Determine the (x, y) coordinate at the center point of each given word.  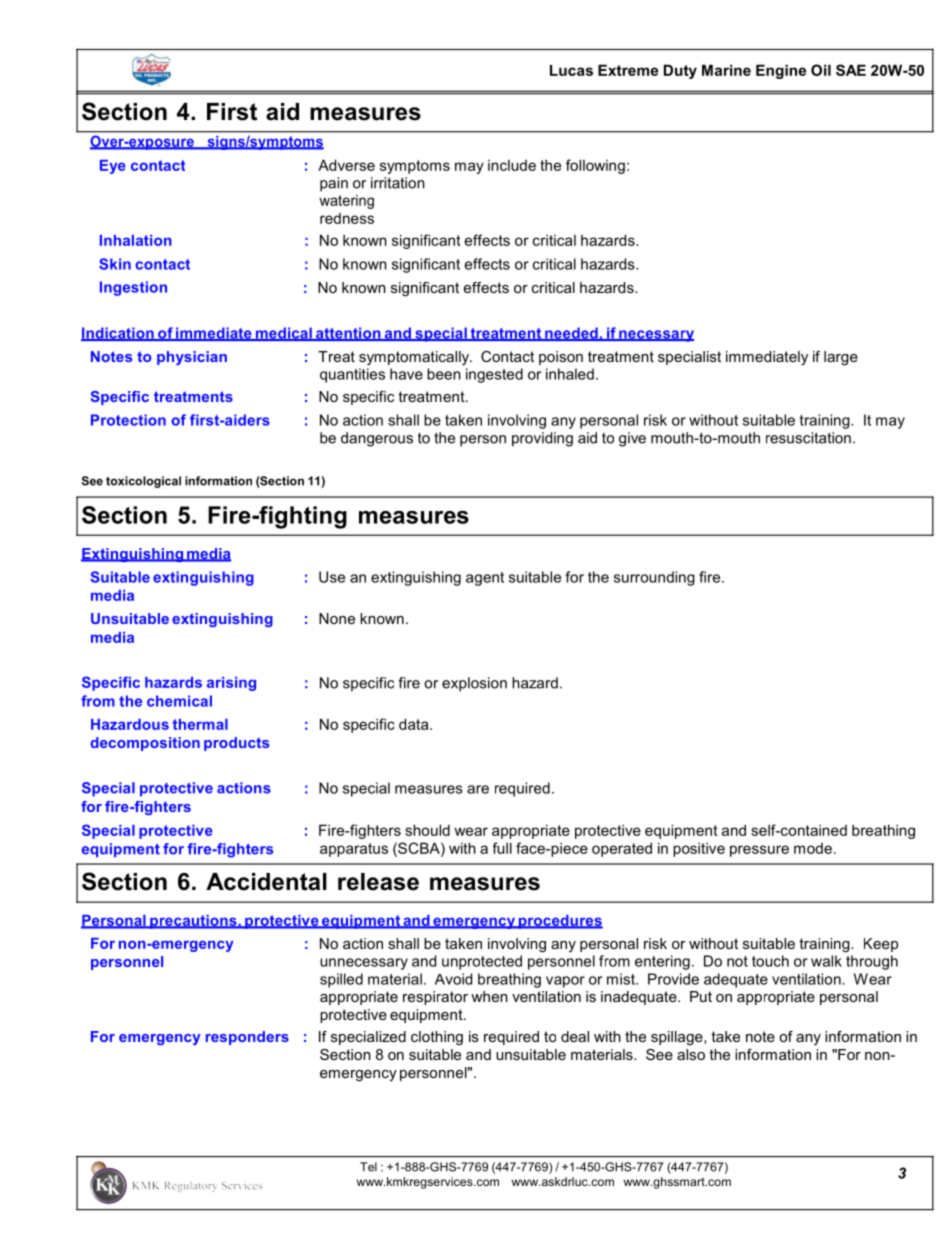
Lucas (571, 70)
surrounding (654, 578)
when (489, 996)
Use (332, 577)
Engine (781, 71)
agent (485, 579)
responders (247, 1038)
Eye (113, 167)
